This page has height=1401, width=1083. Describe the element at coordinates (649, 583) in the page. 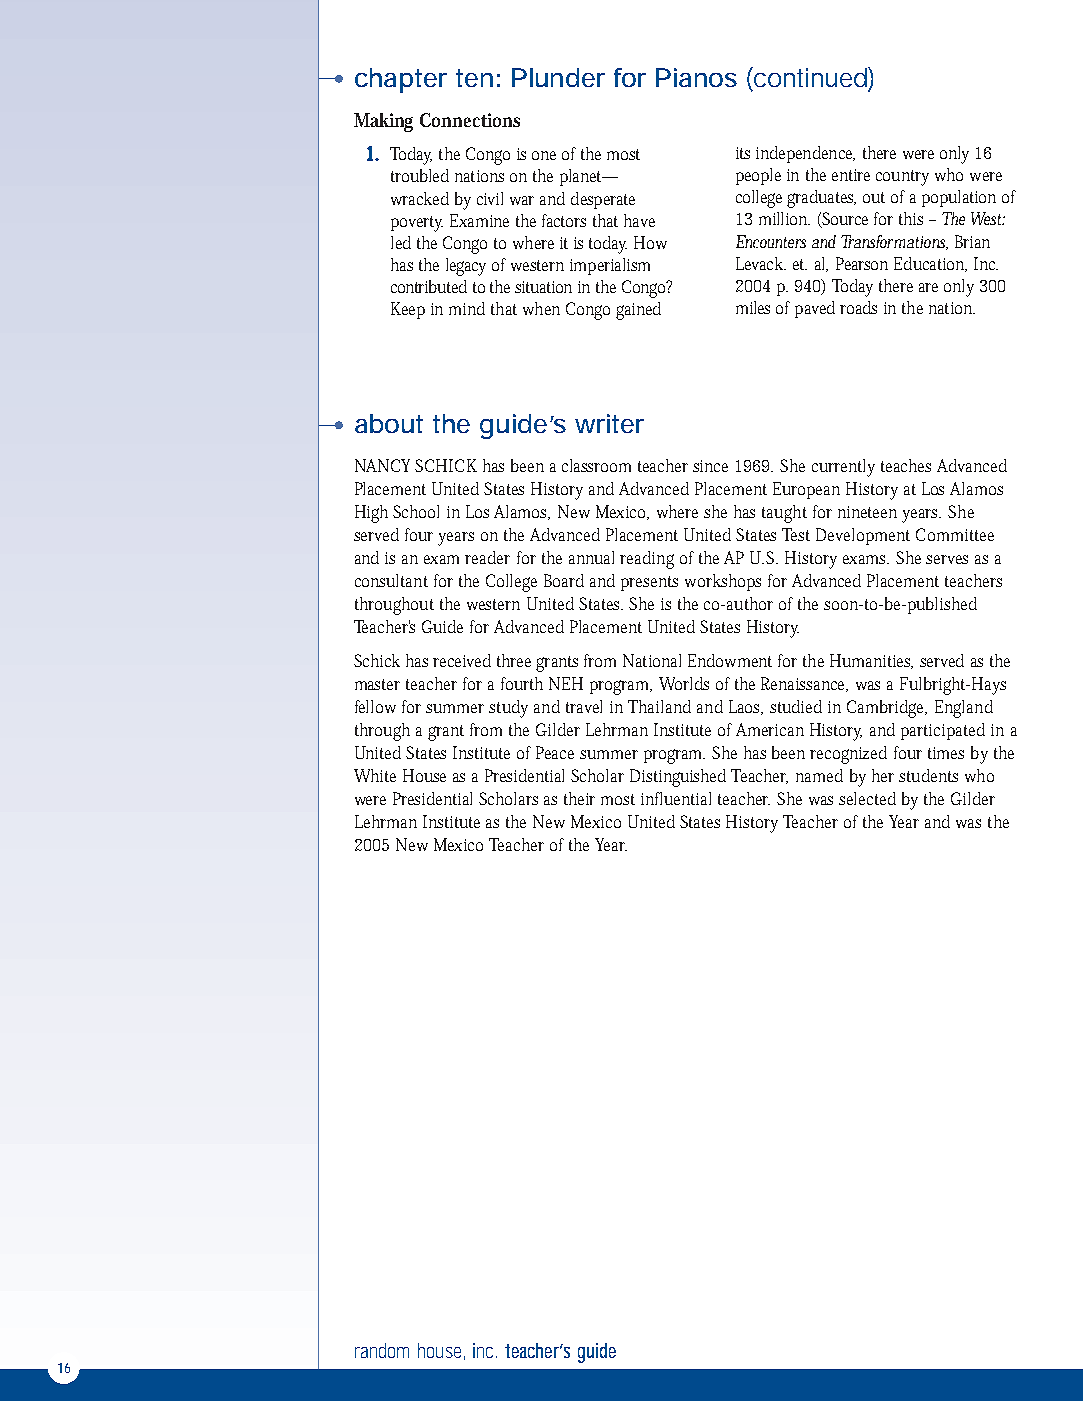

I see `presents` at that location.
